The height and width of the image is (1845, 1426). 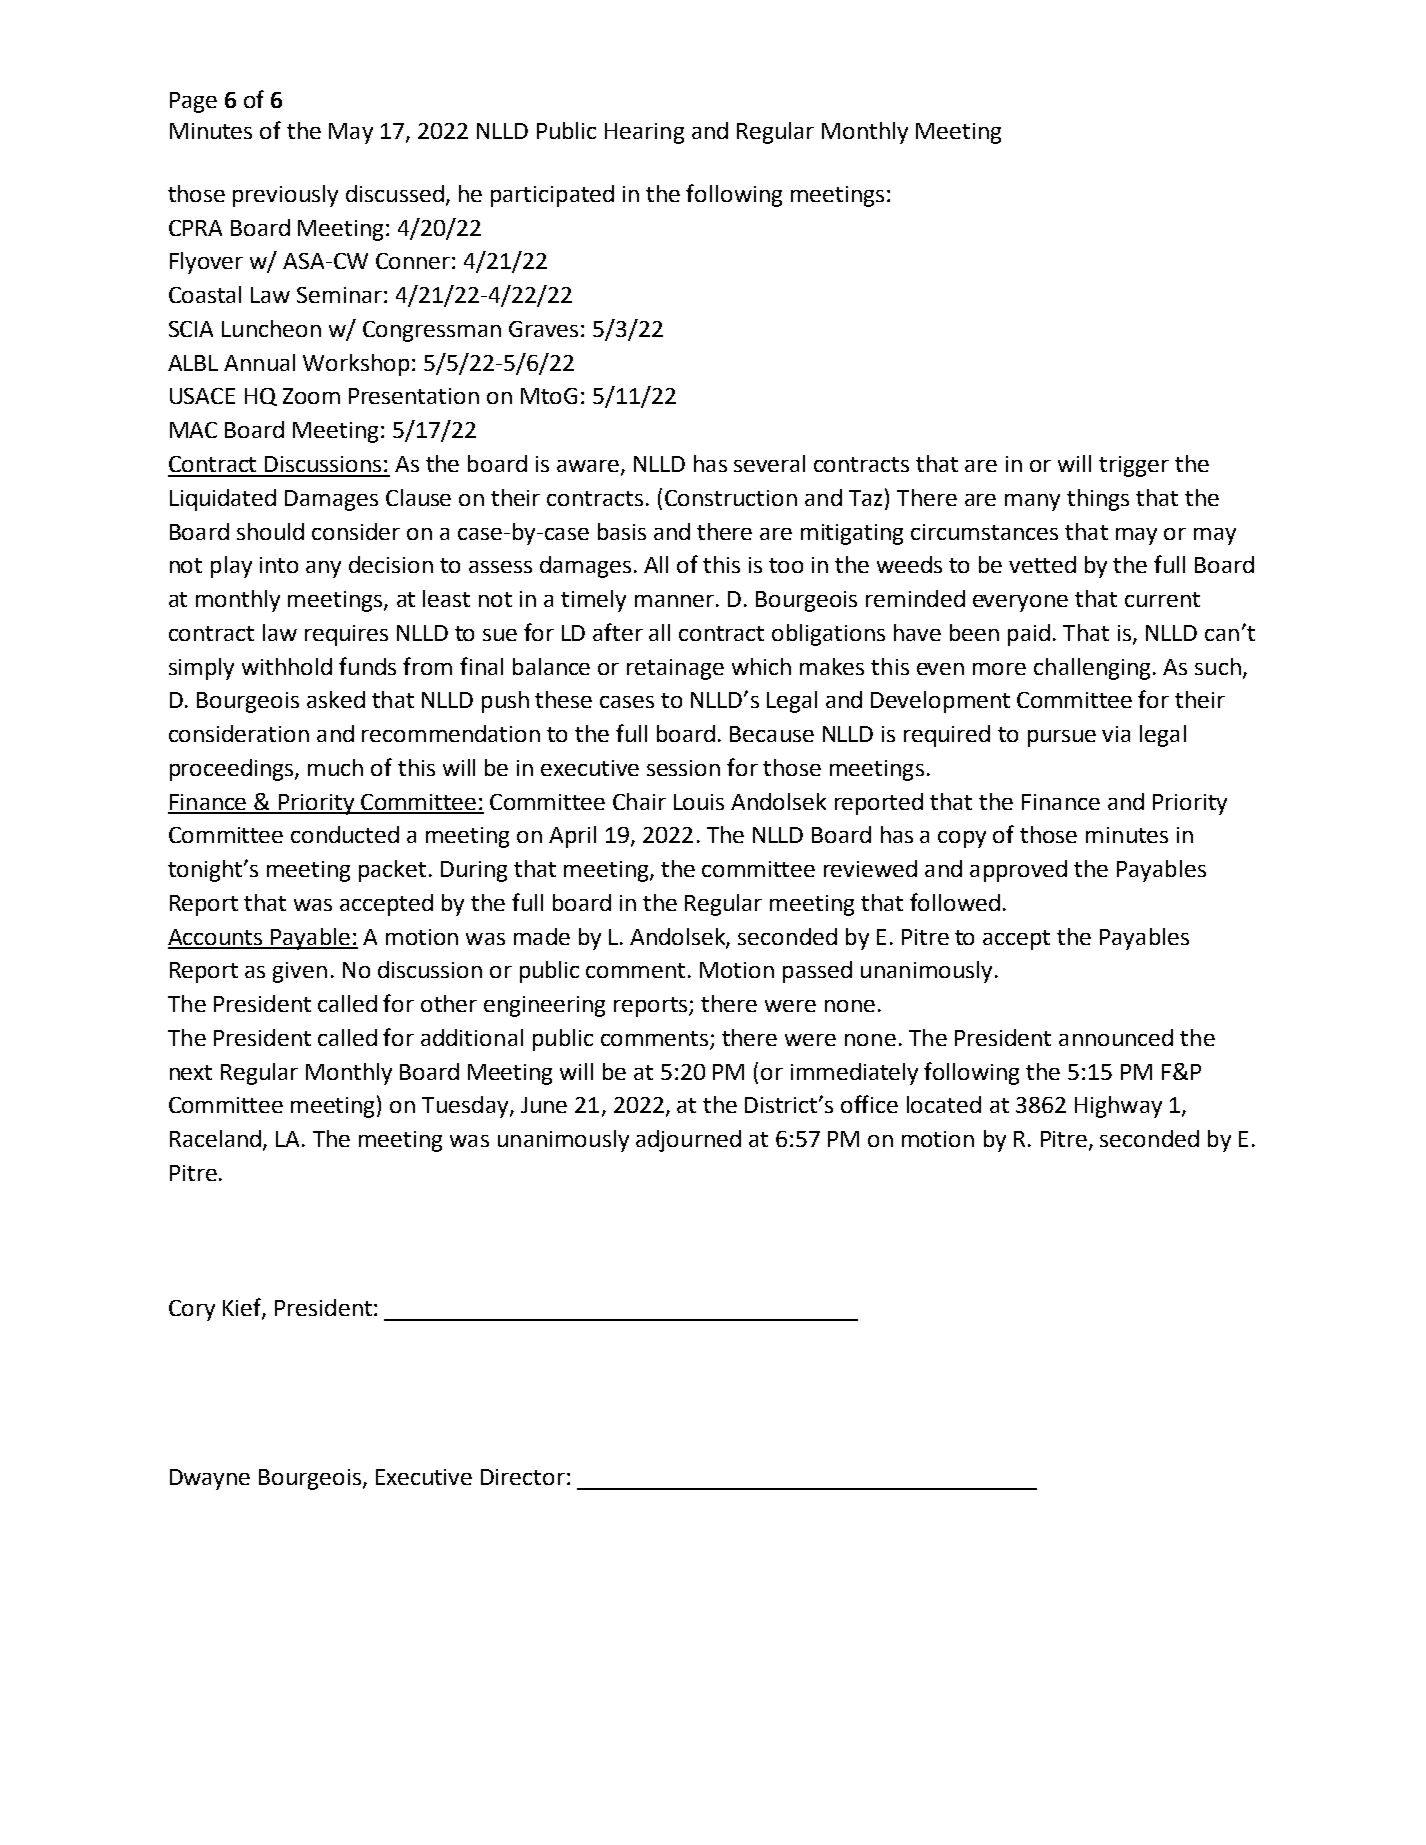 I want to click on June, so click(x=544, y=1105).
